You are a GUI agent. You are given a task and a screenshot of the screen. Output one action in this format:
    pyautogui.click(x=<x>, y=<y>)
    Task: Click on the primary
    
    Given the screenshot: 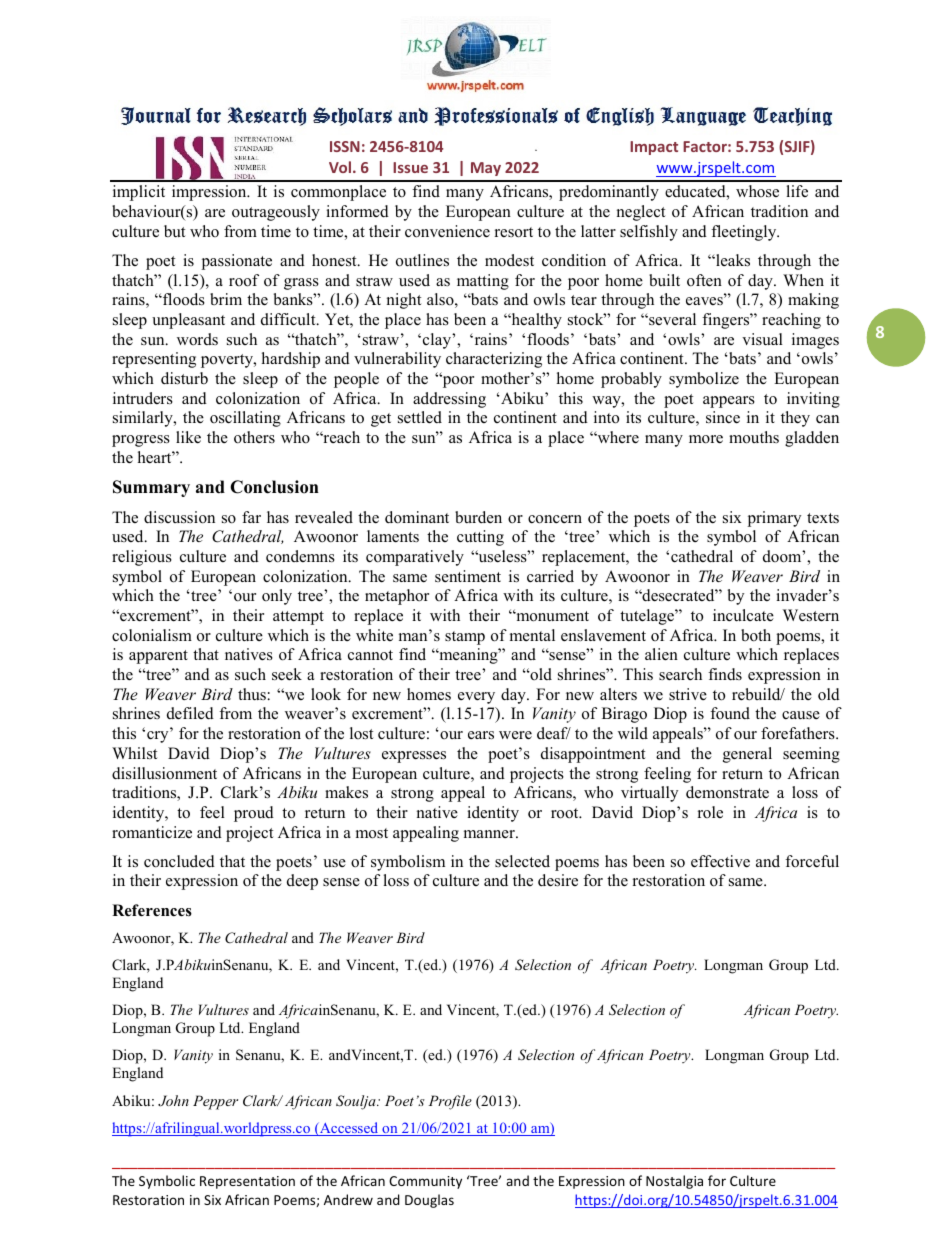 What is the action you would take?
    pyautogui.click(x=774, y=519)
